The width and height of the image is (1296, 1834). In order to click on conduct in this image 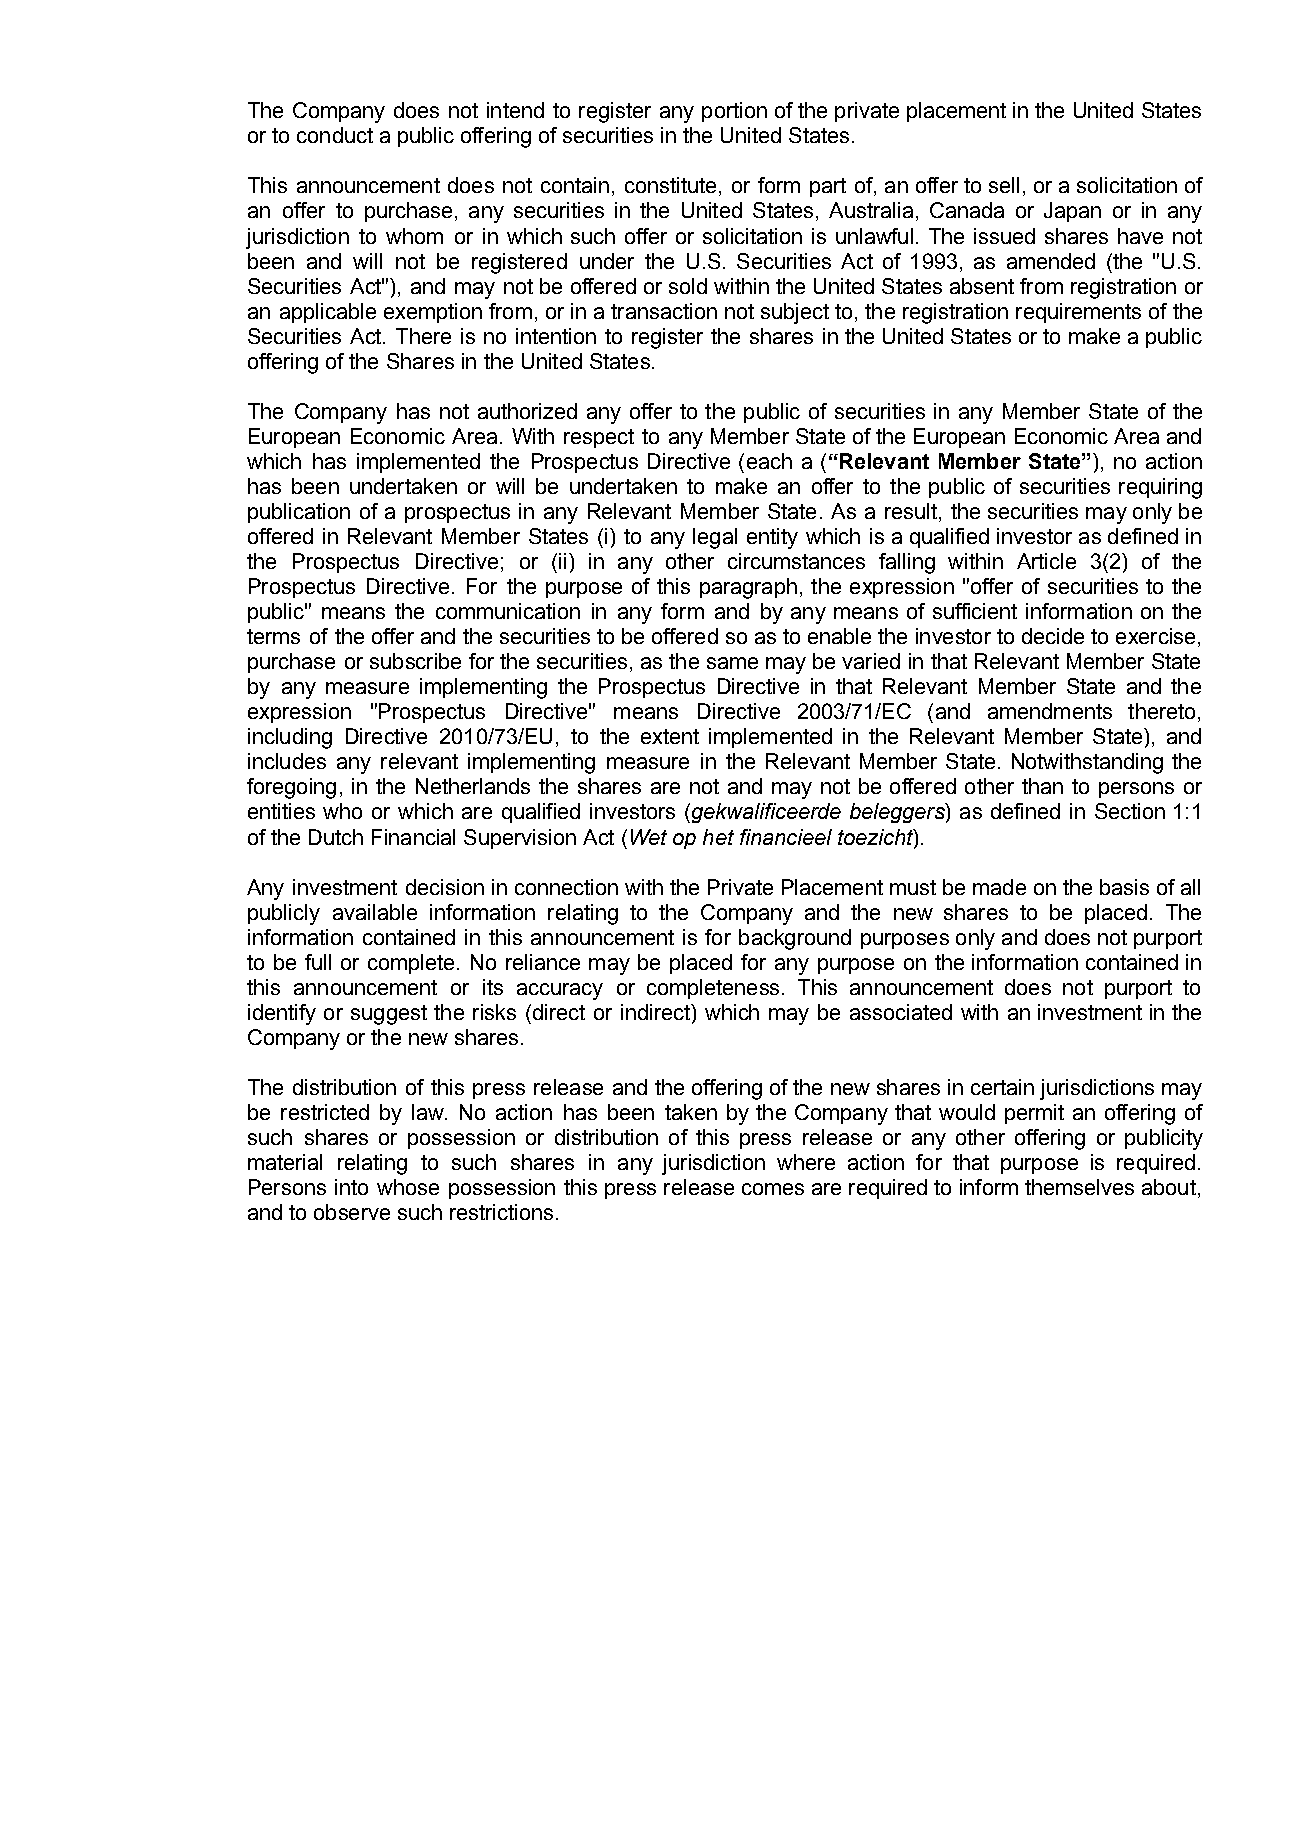, I will do `click(335, 135)`.
